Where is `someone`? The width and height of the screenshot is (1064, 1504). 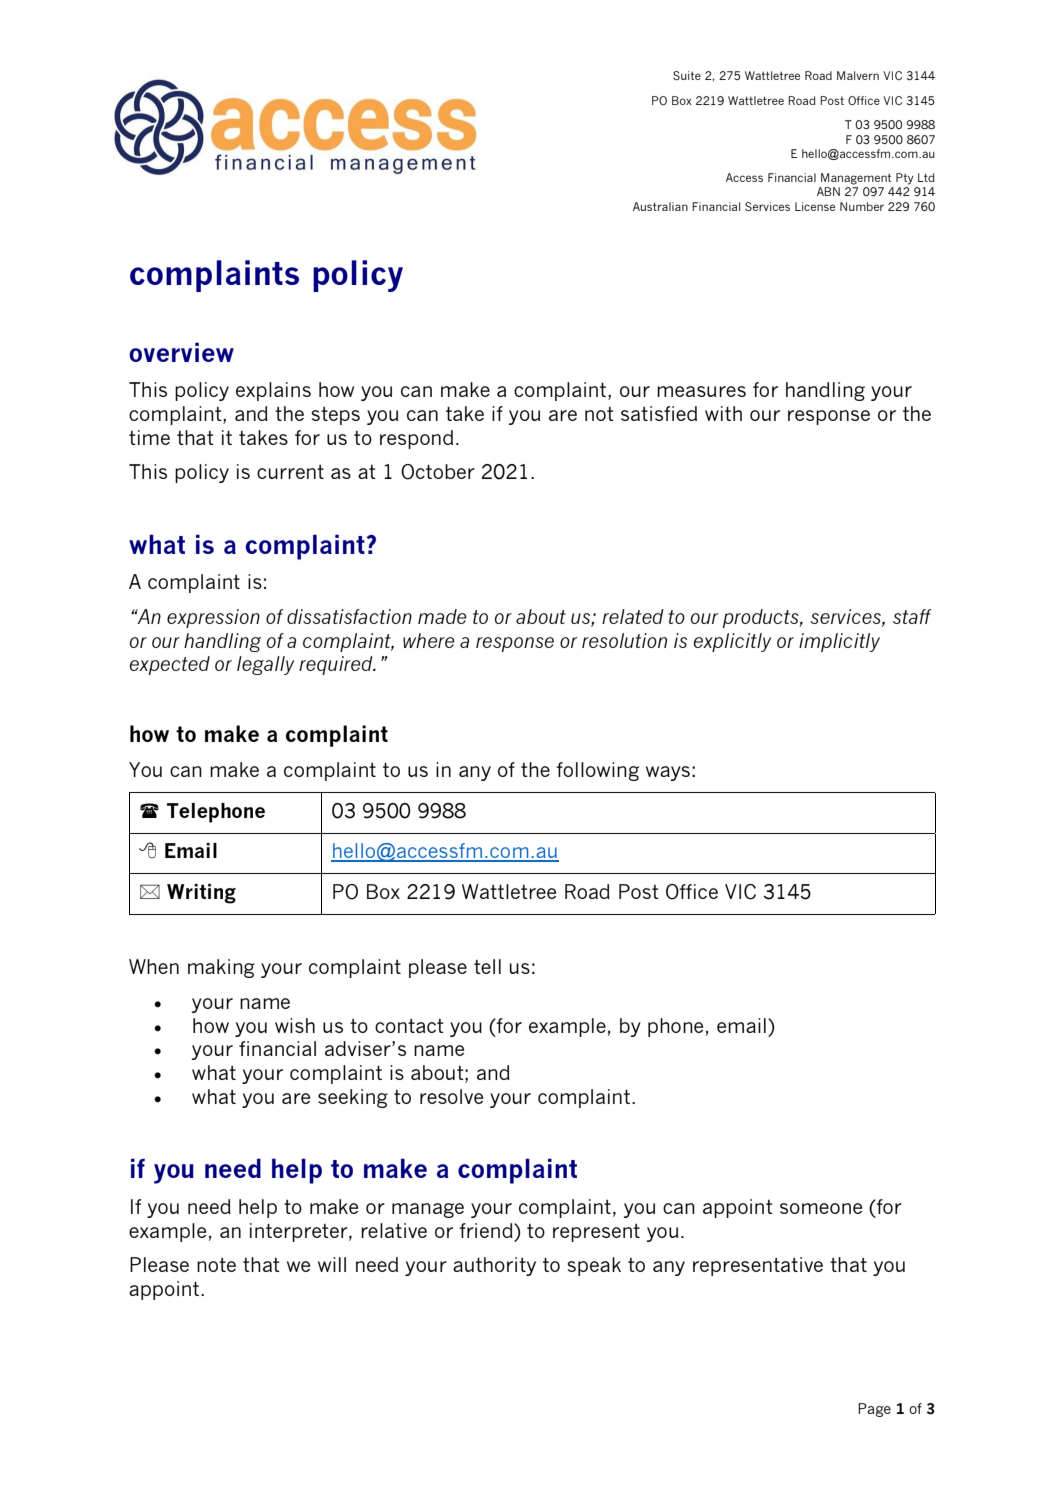
someone is located at coordinates (821, 1208).
